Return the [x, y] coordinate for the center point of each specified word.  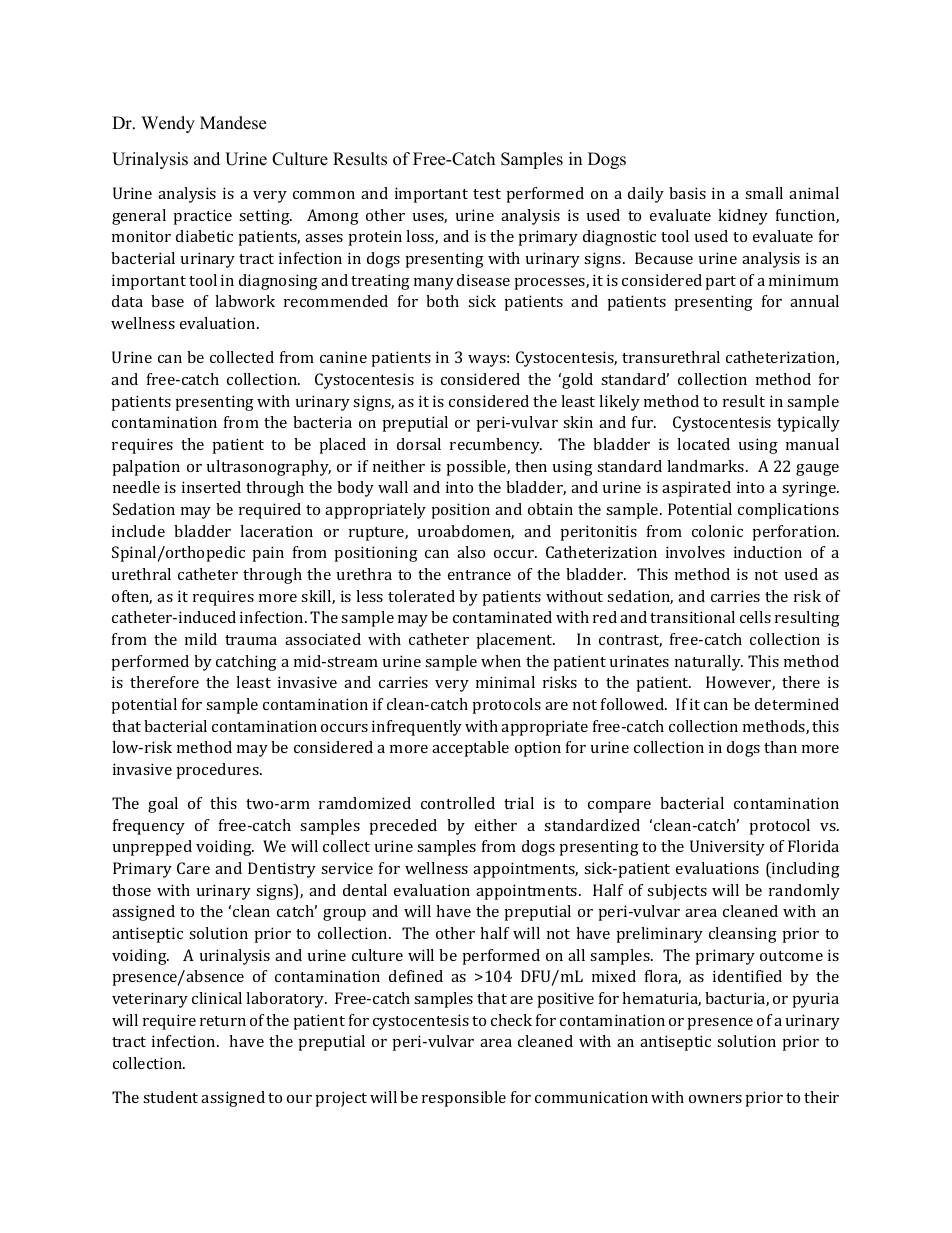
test [487, 194]
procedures [218, 771]
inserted [211, 487]
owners [715, 1099]
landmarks [707, 466]
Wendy [168, 124]
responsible [464, 1099]
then [531, 466]
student [170, 1097]
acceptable [470, 749]
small [764, 193]
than [780, 747]
